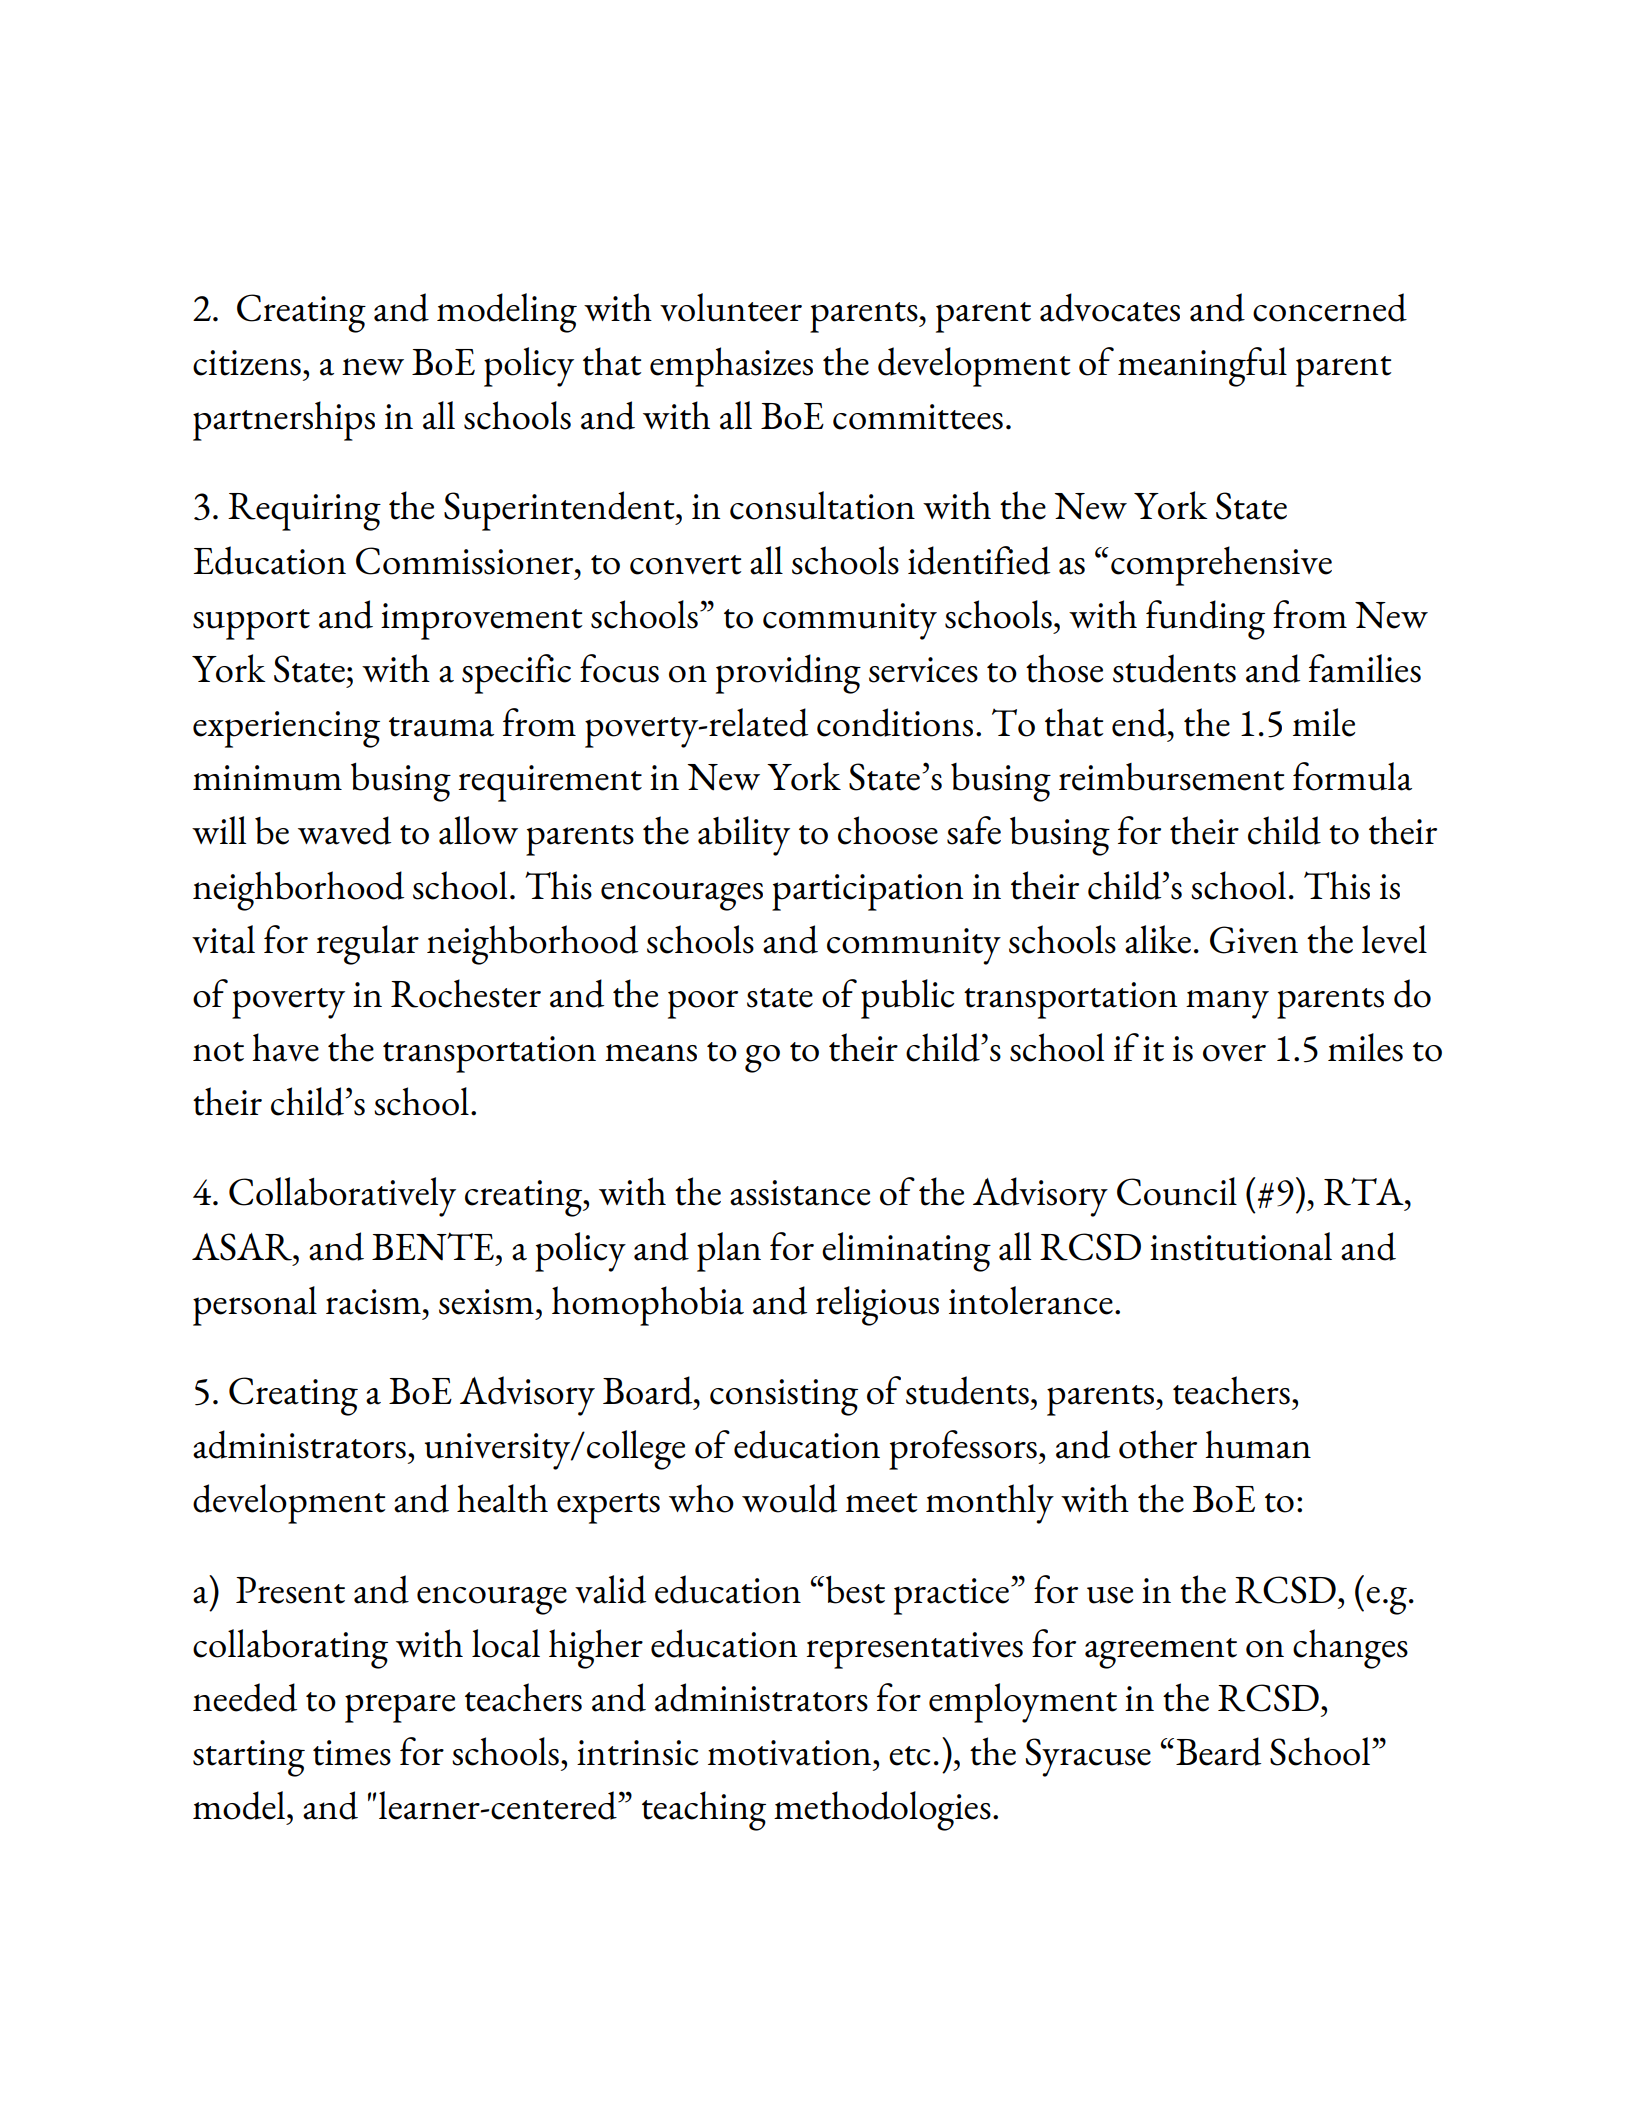  Describe the element at coordinates (285, 1047) in the document. I see `have` at that location.
